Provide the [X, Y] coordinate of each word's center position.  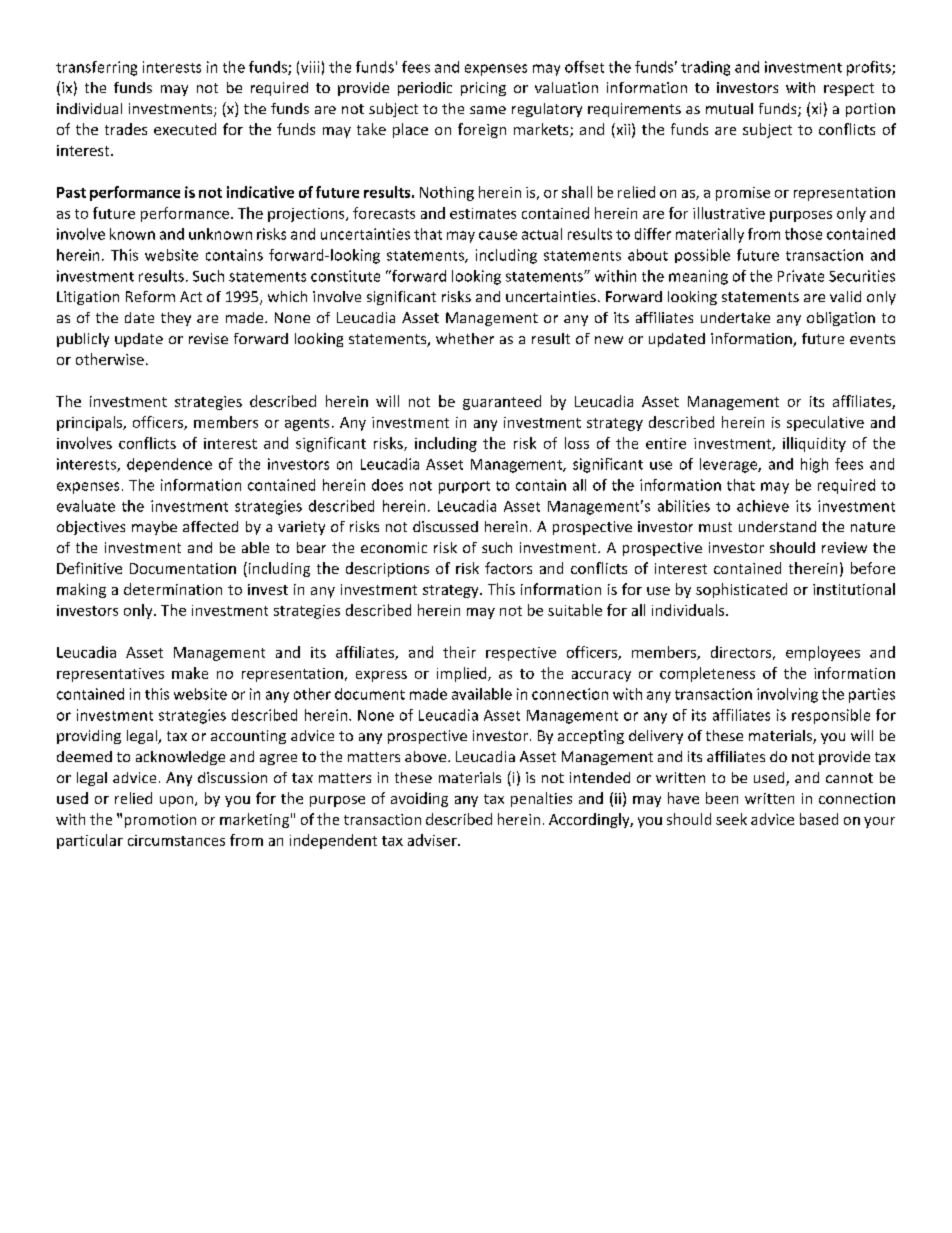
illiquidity [814, 444]
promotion [160, 821]
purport [464, 487]
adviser [433, 840]
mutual [729, 108]
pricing [483, 89]
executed [185, 129]
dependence [169, 465]
